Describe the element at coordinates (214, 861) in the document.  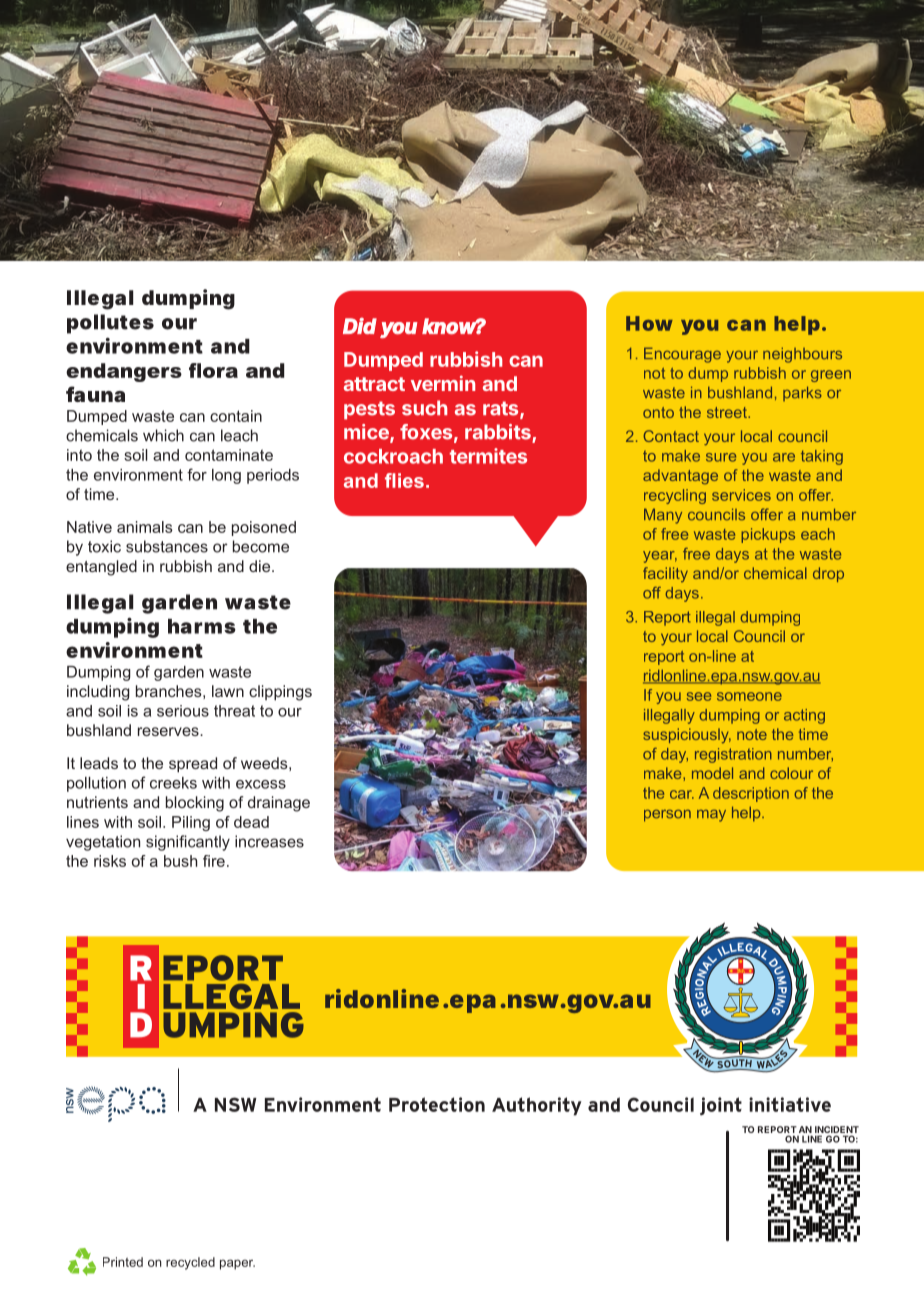
I see `fire` at that location.
